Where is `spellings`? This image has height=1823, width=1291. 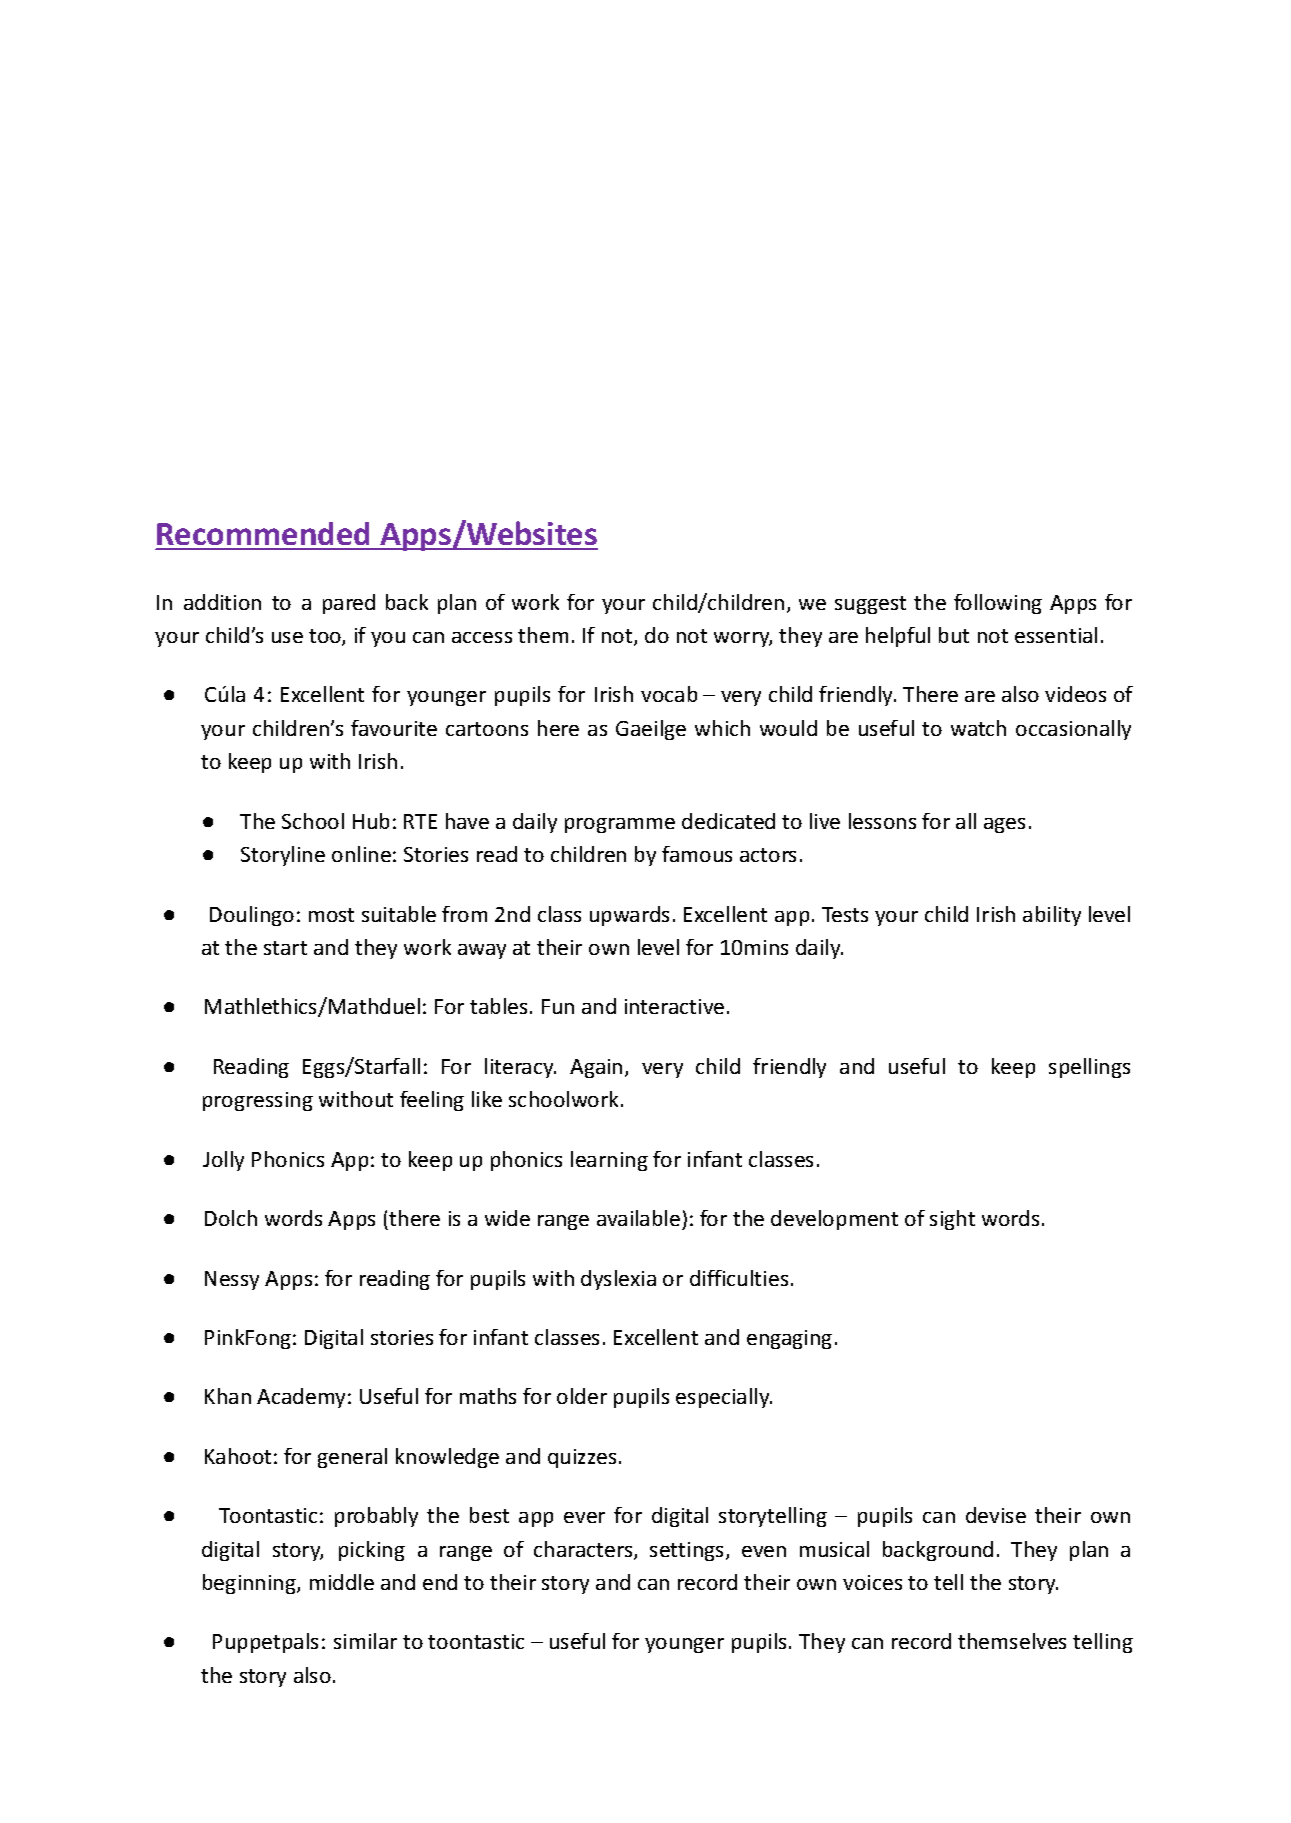 spellings is located at coordinates (1089, 1068).
